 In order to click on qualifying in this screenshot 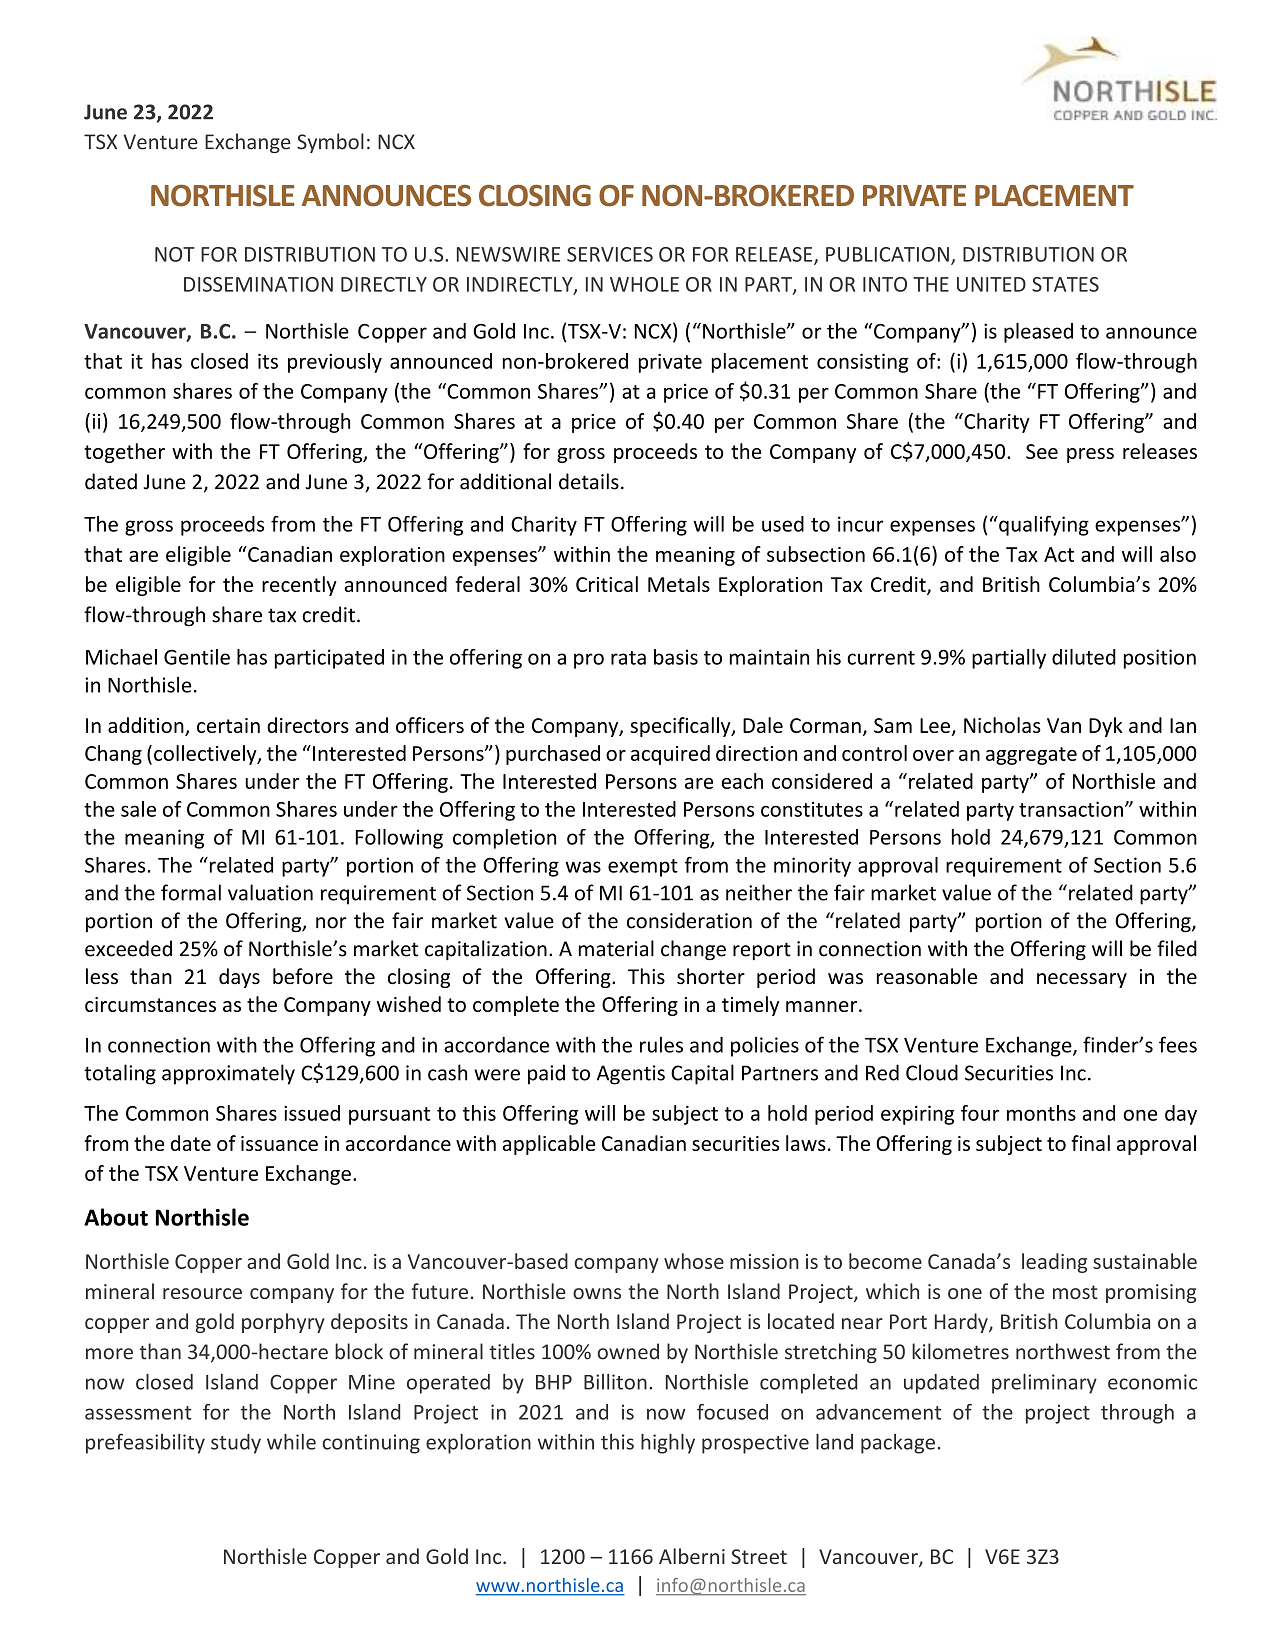, I will do `click(1043, 526)`.
